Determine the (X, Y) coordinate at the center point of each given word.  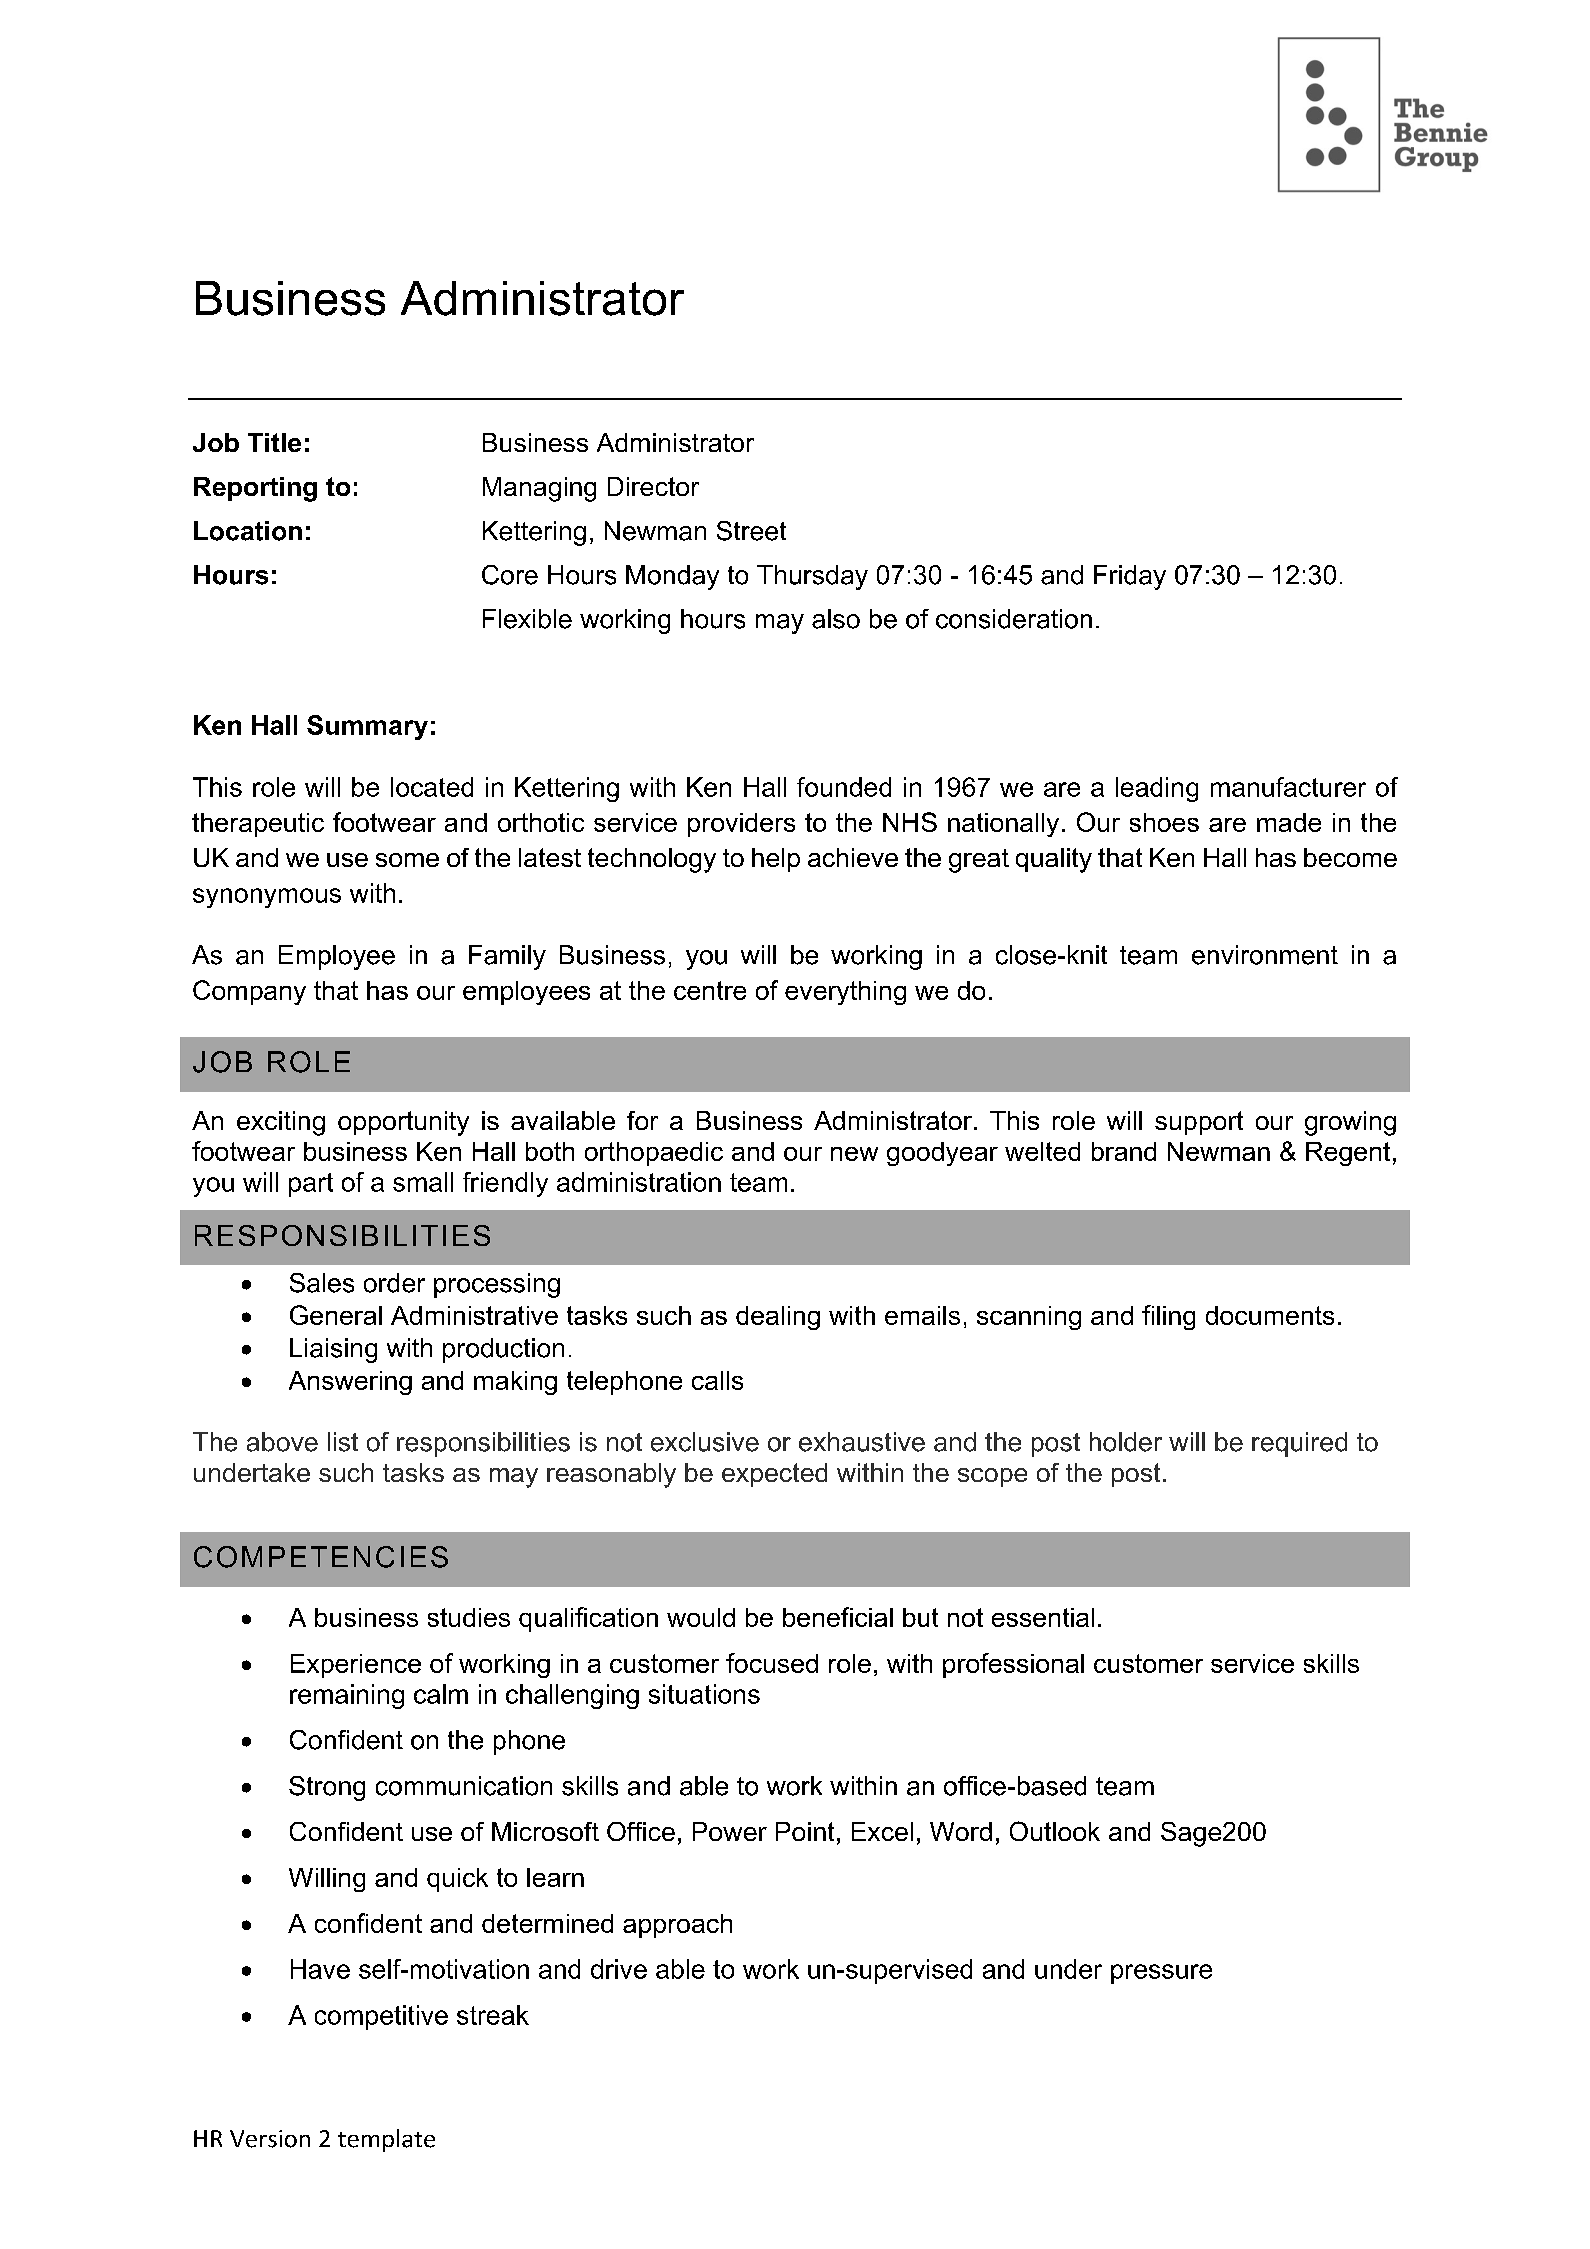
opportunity (403, 1123)
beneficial (838, 1617)
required (1299, 1444)
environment (1265, 955)
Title (274, 442)
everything (845, 993)
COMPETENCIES (321, 1557)
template (386, 2140)
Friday (1130, 577)
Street (751, 531)
